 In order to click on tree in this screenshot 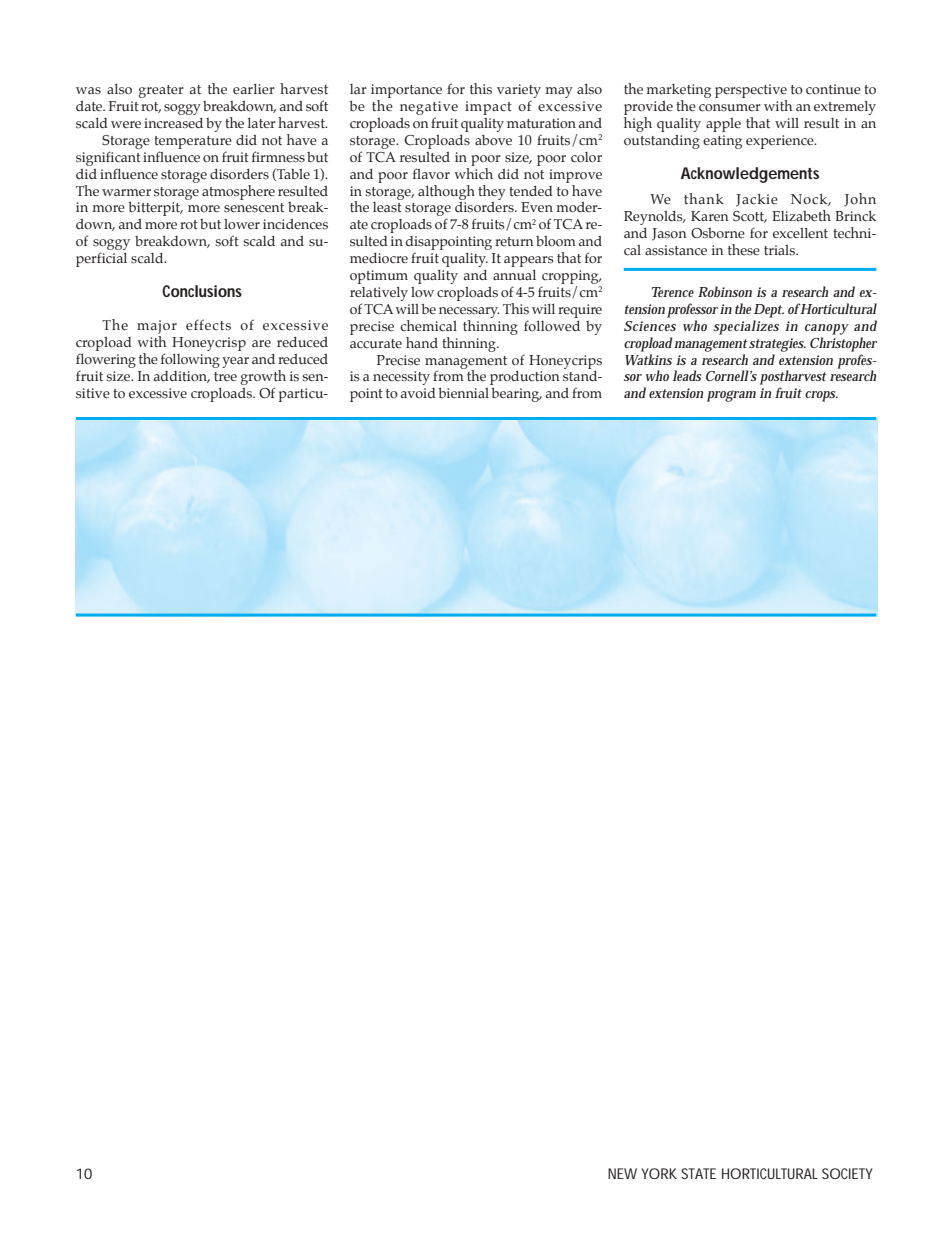, I will do `click(225, 376)`.
